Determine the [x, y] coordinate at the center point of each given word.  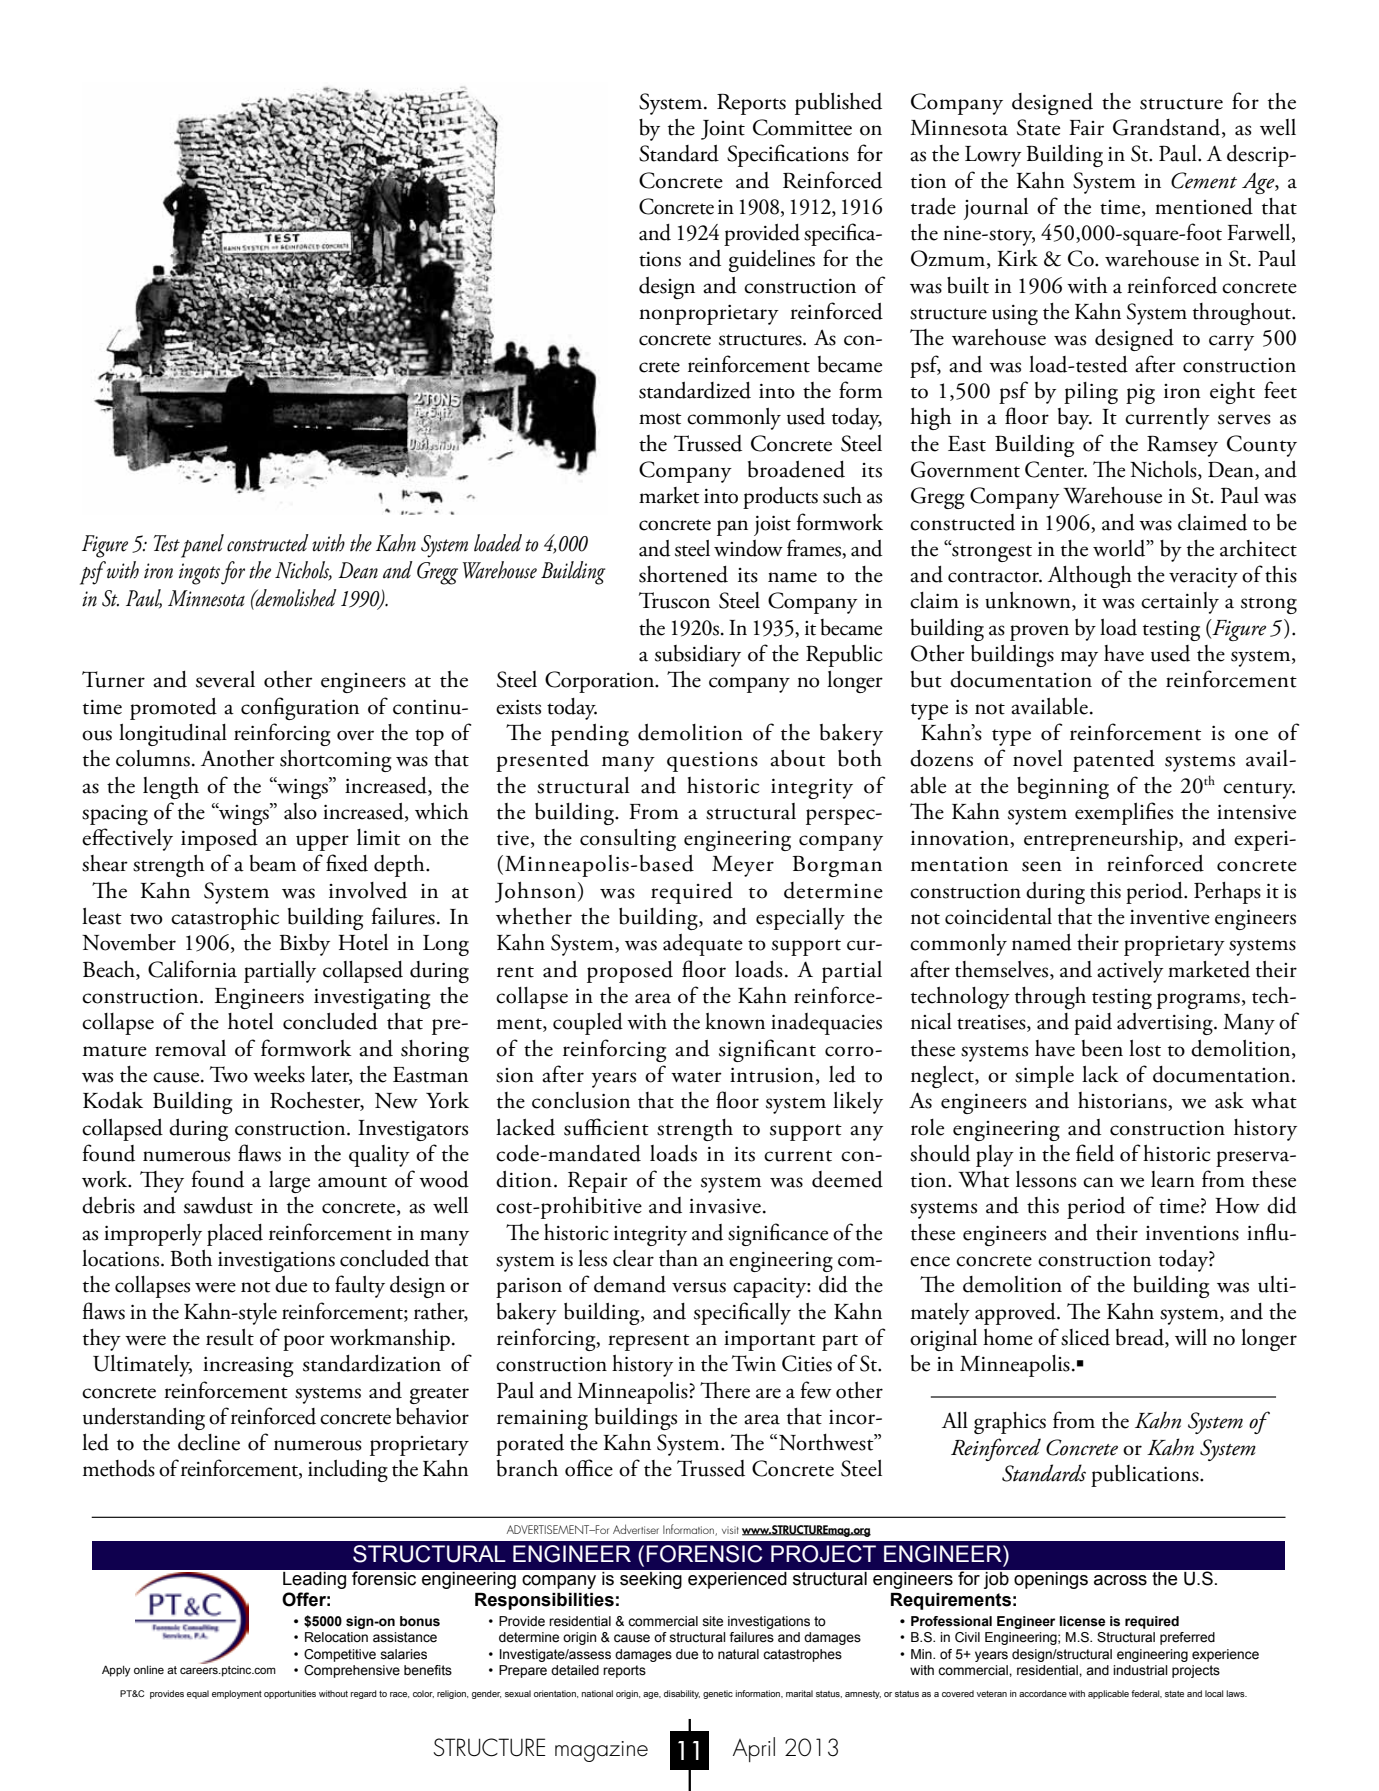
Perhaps [1227, 893]
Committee [802, 127]
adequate [703, 945]
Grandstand [1168, 128]
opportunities [290, 1694]
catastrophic [225, 918]
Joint [723, 130]
